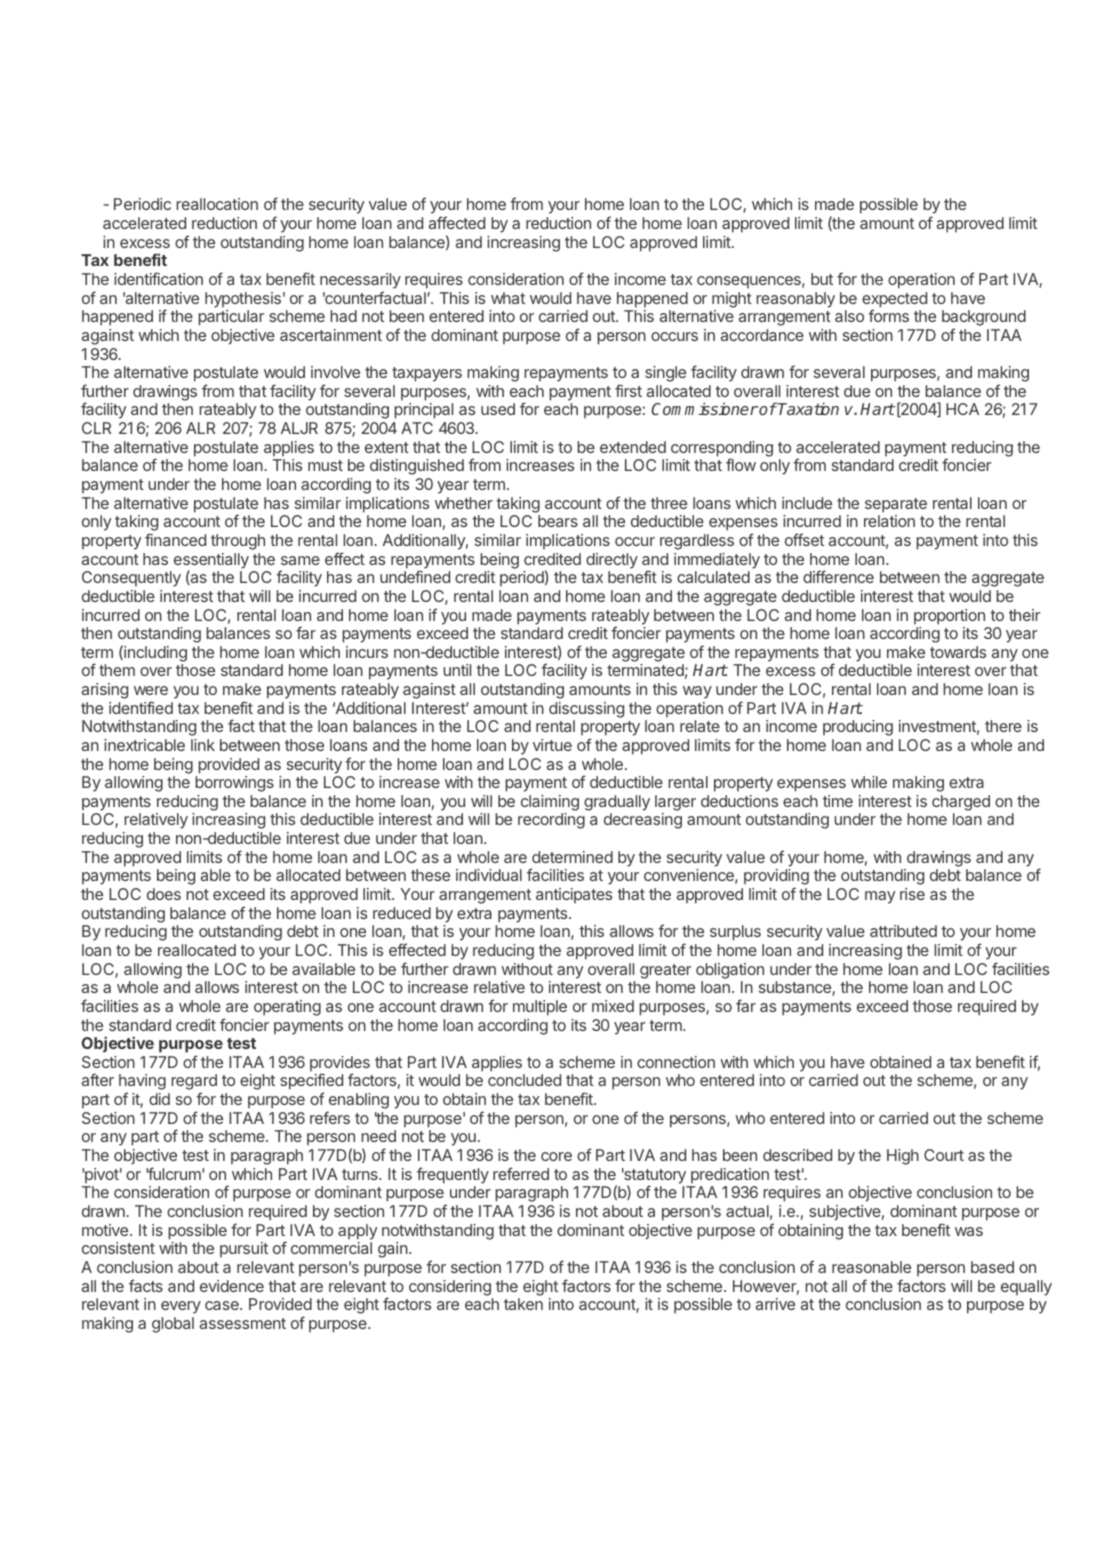 The width and height of the screenshot is (1101, 1558). Describe the element at coordinates (232, 1286) in the screenshot. I see `evidence` at that location.
